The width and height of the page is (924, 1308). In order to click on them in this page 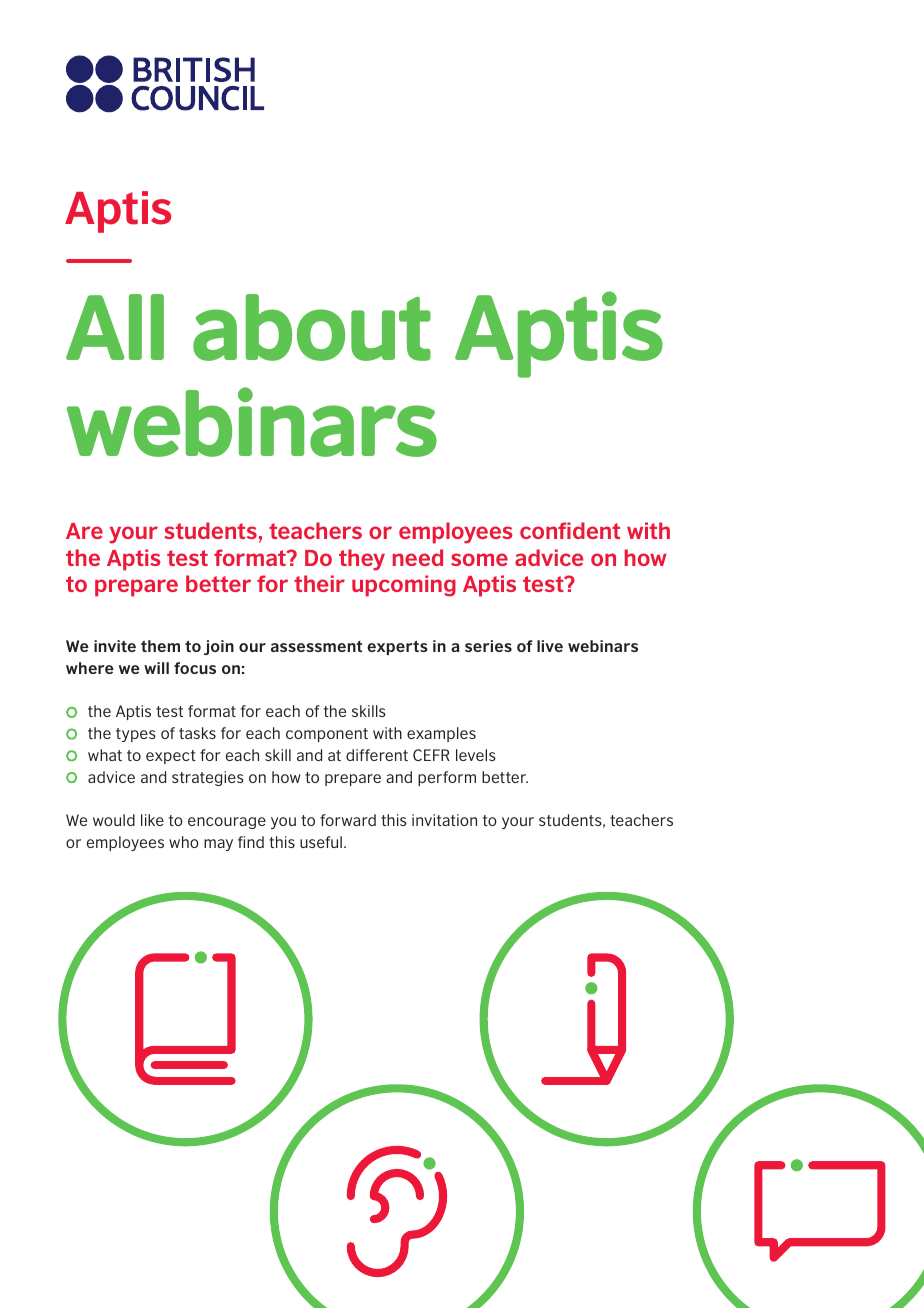, I will do `click(160, 646)`.
